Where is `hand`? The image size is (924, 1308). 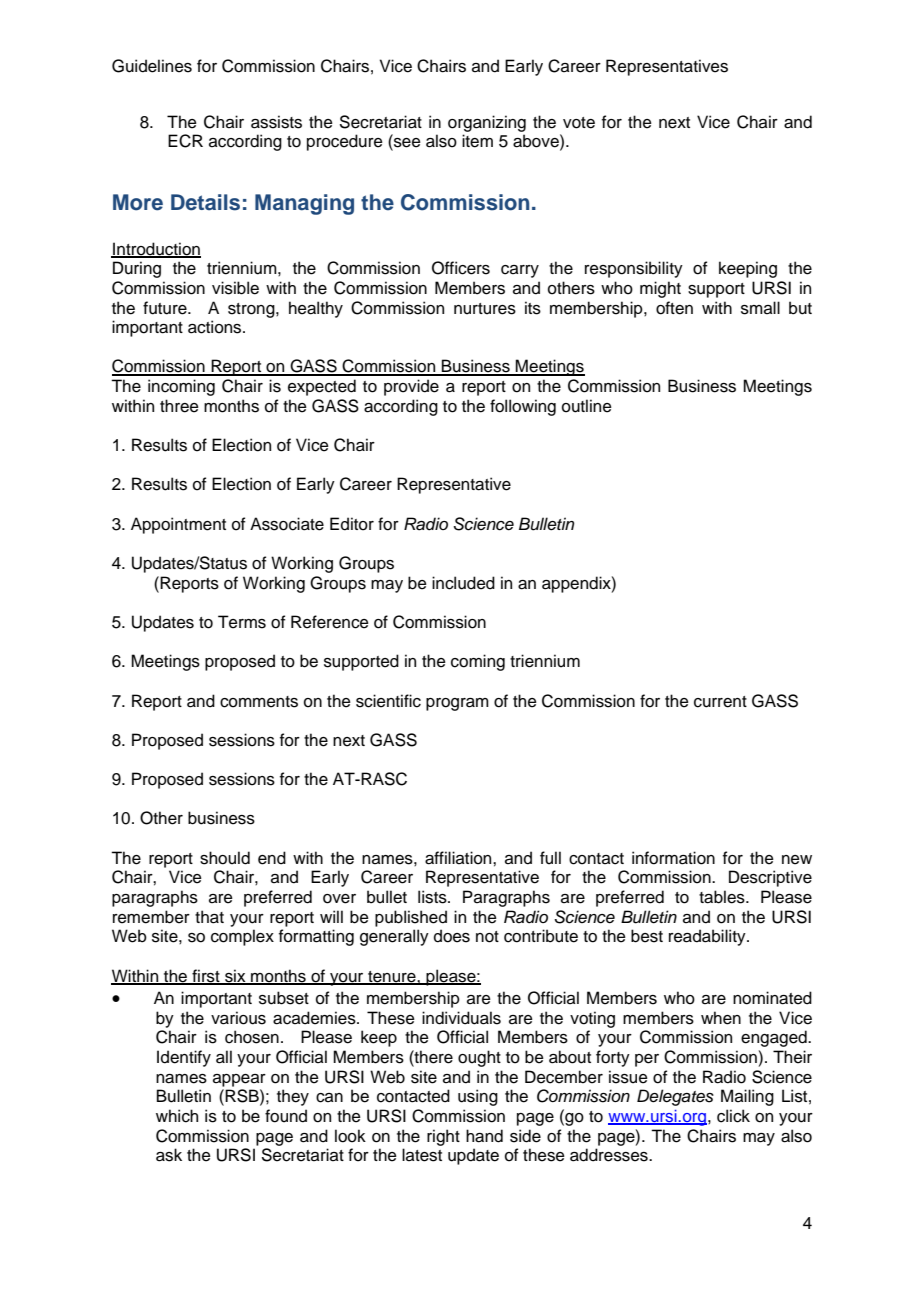 hand is located at coordinates (484, 1136).
